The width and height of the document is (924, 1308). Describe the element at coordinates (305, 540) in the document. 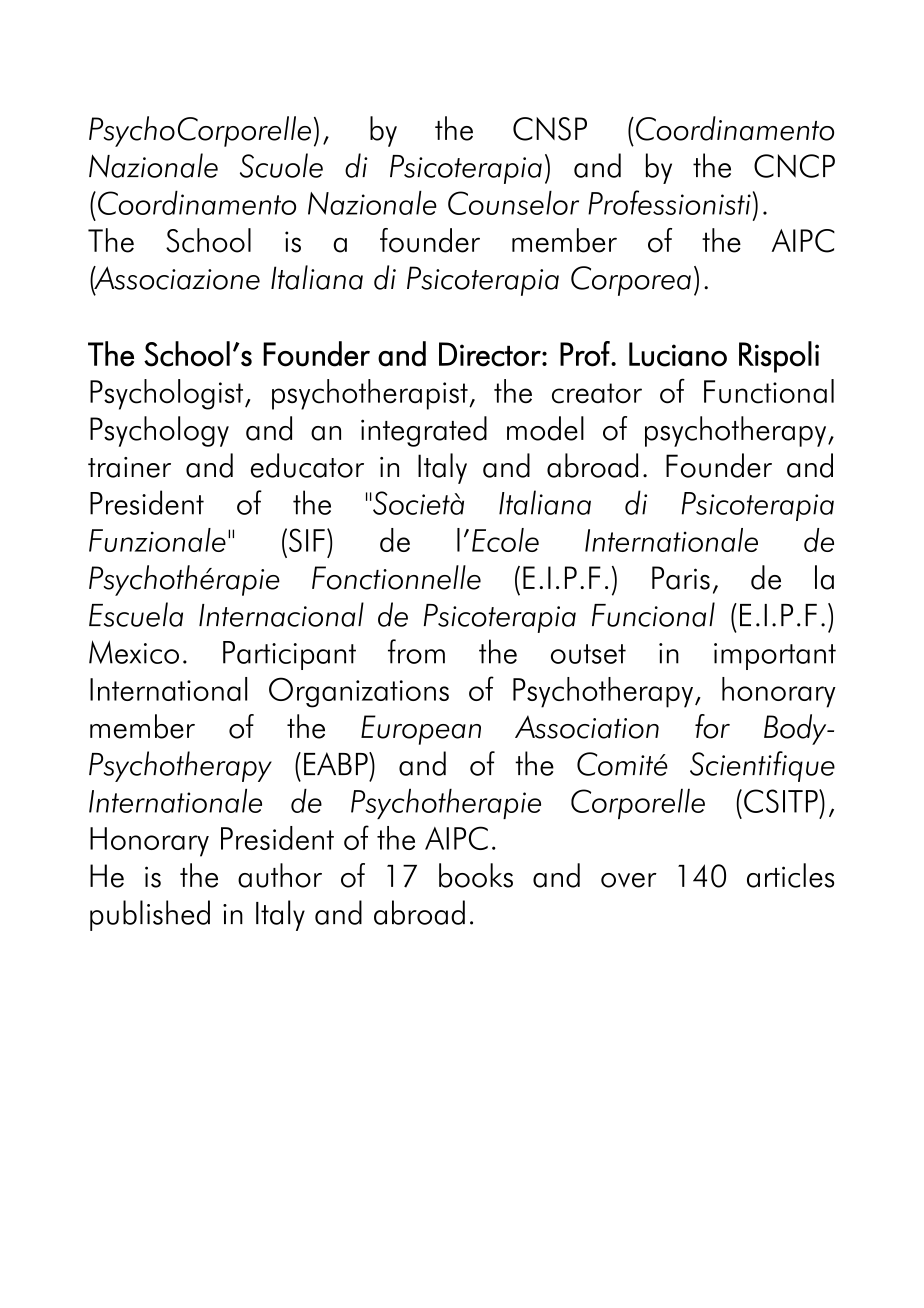

I see `SIF` at that location.
